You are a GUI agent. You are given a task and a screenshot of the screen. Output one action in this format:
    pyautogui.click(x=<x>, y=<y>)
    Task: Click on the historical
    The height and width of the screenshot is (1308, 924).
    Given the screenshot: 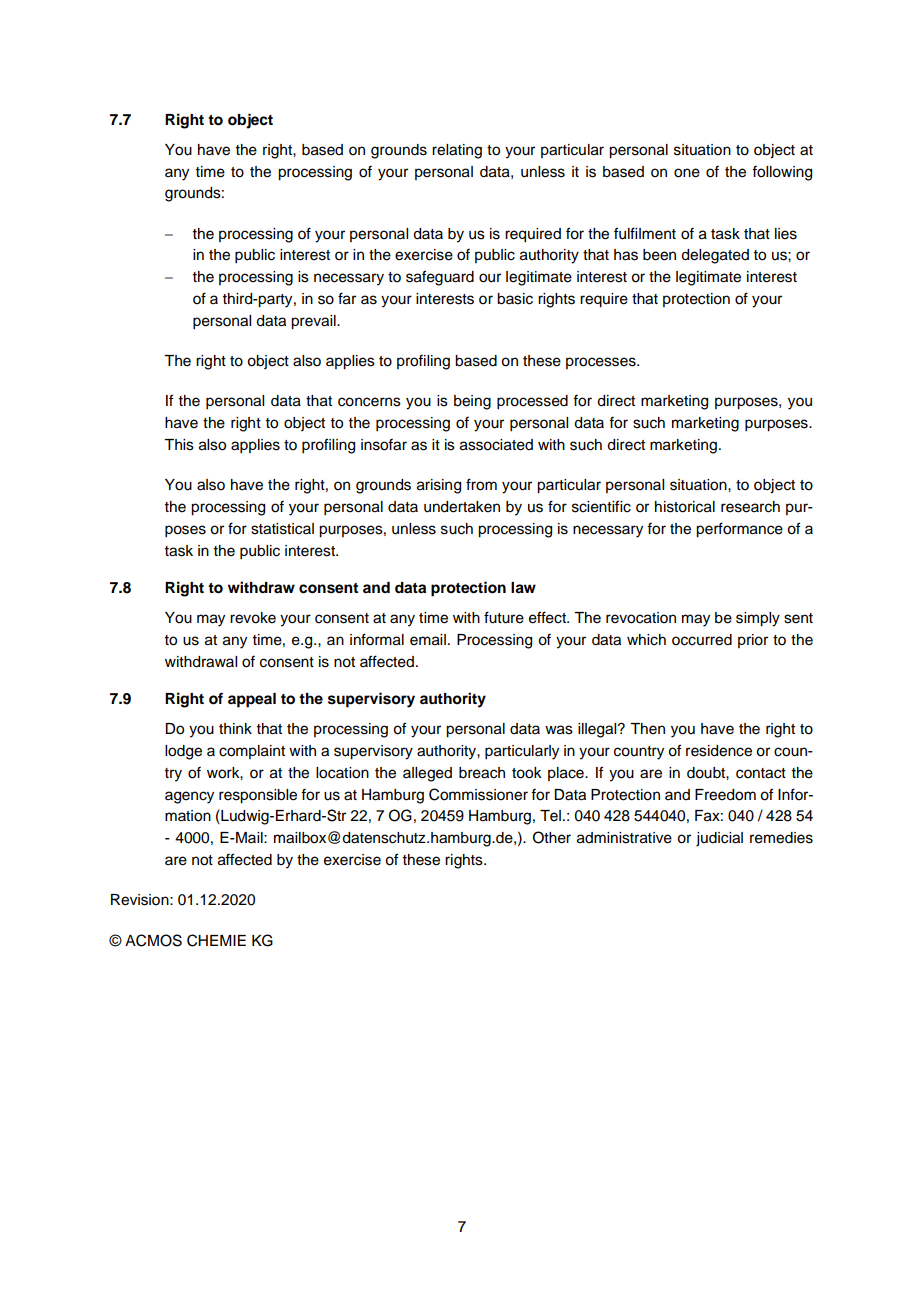 What is the action you would take?
    pyautogui.click(x=685, y=507)
